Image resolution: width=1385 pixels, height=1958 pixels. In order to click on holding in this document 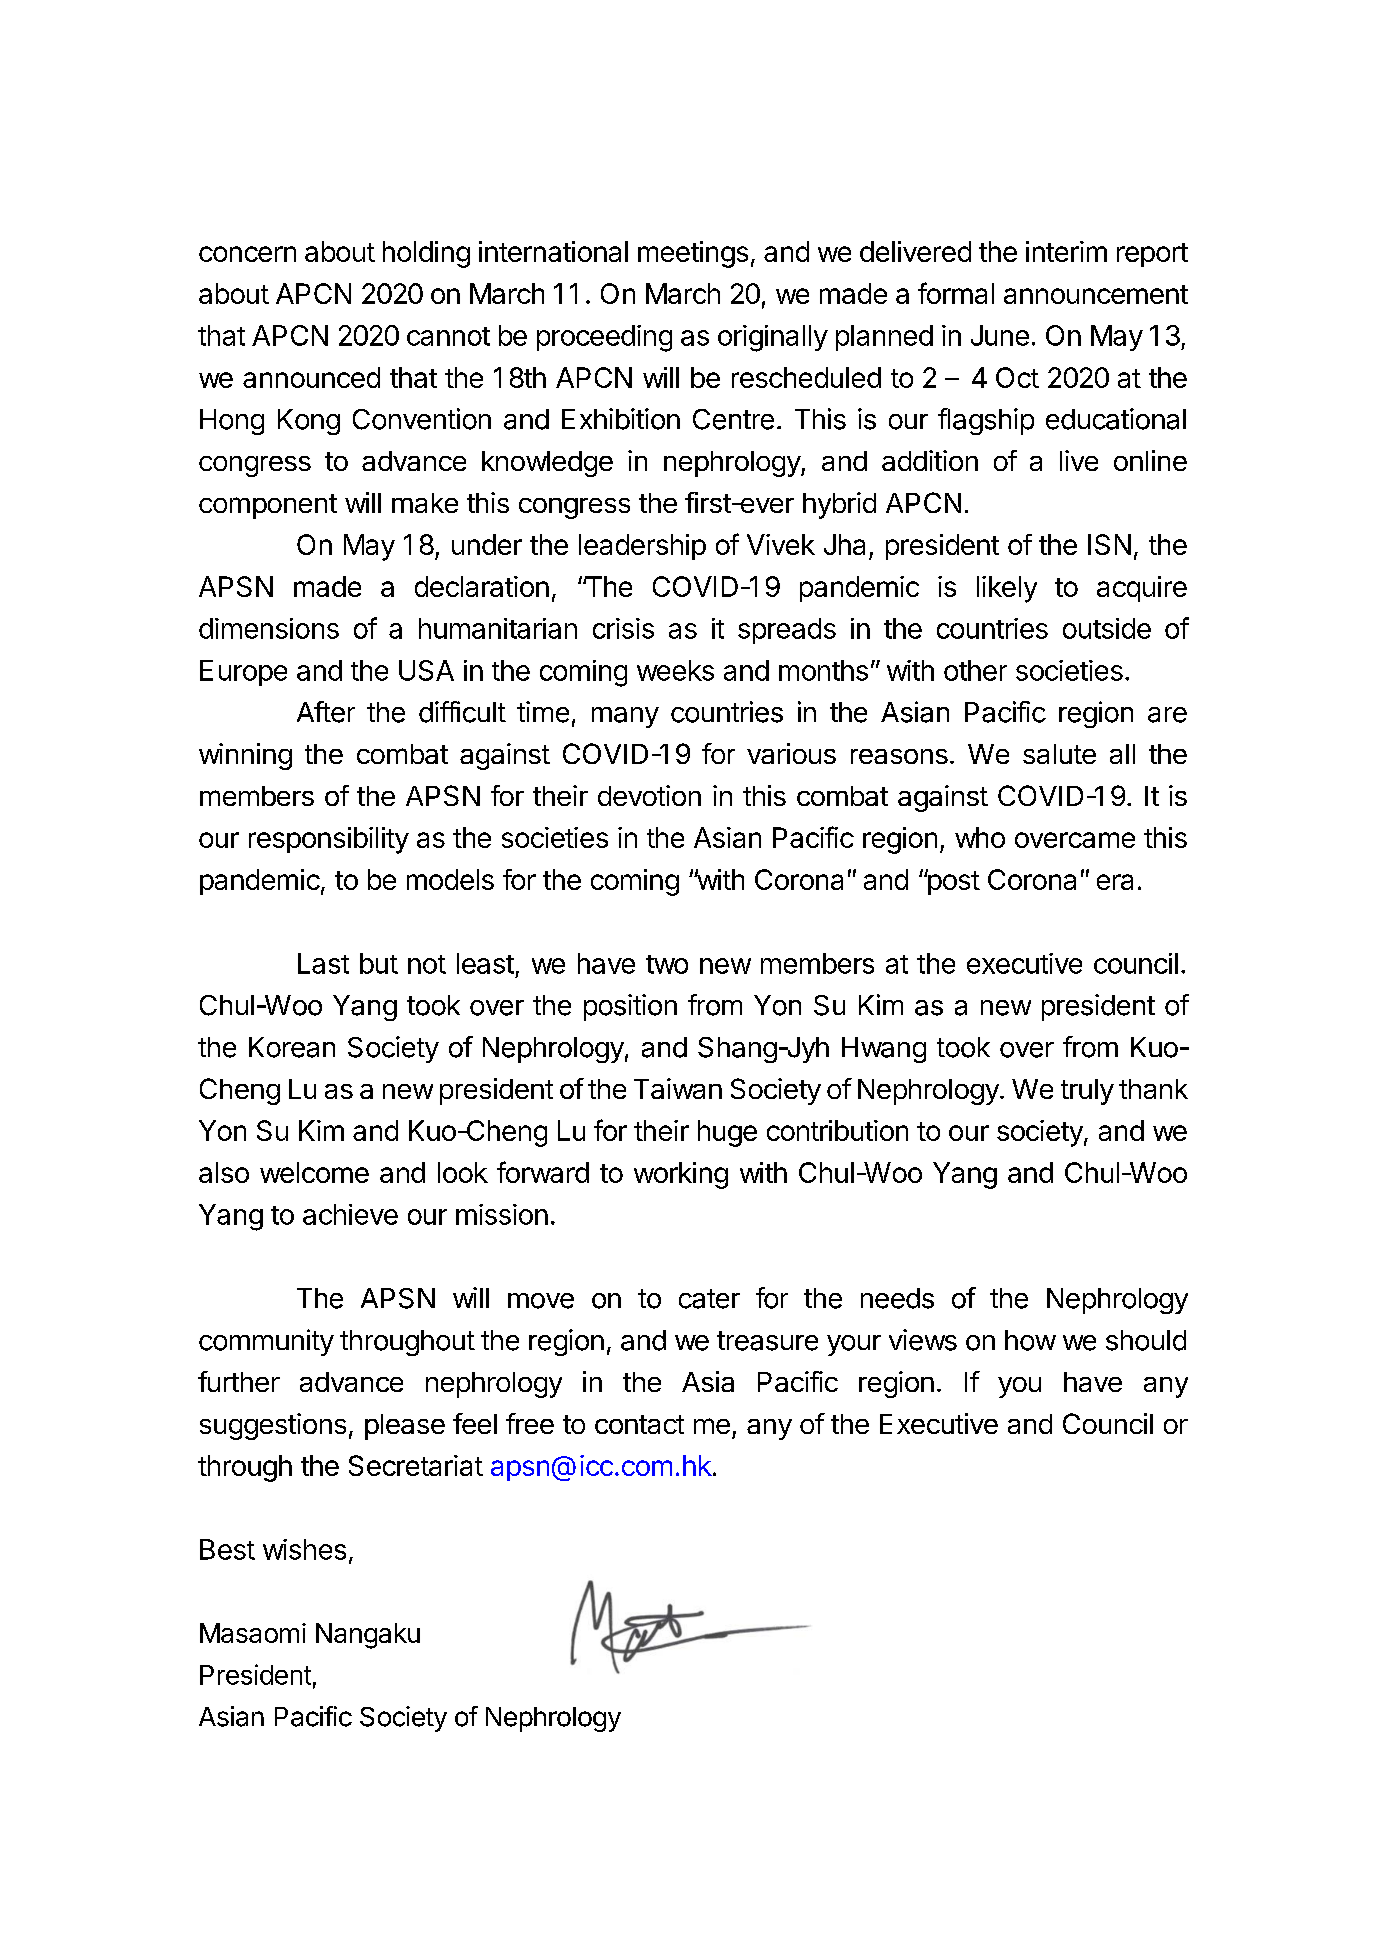, I will do `click(426, 254)`.
